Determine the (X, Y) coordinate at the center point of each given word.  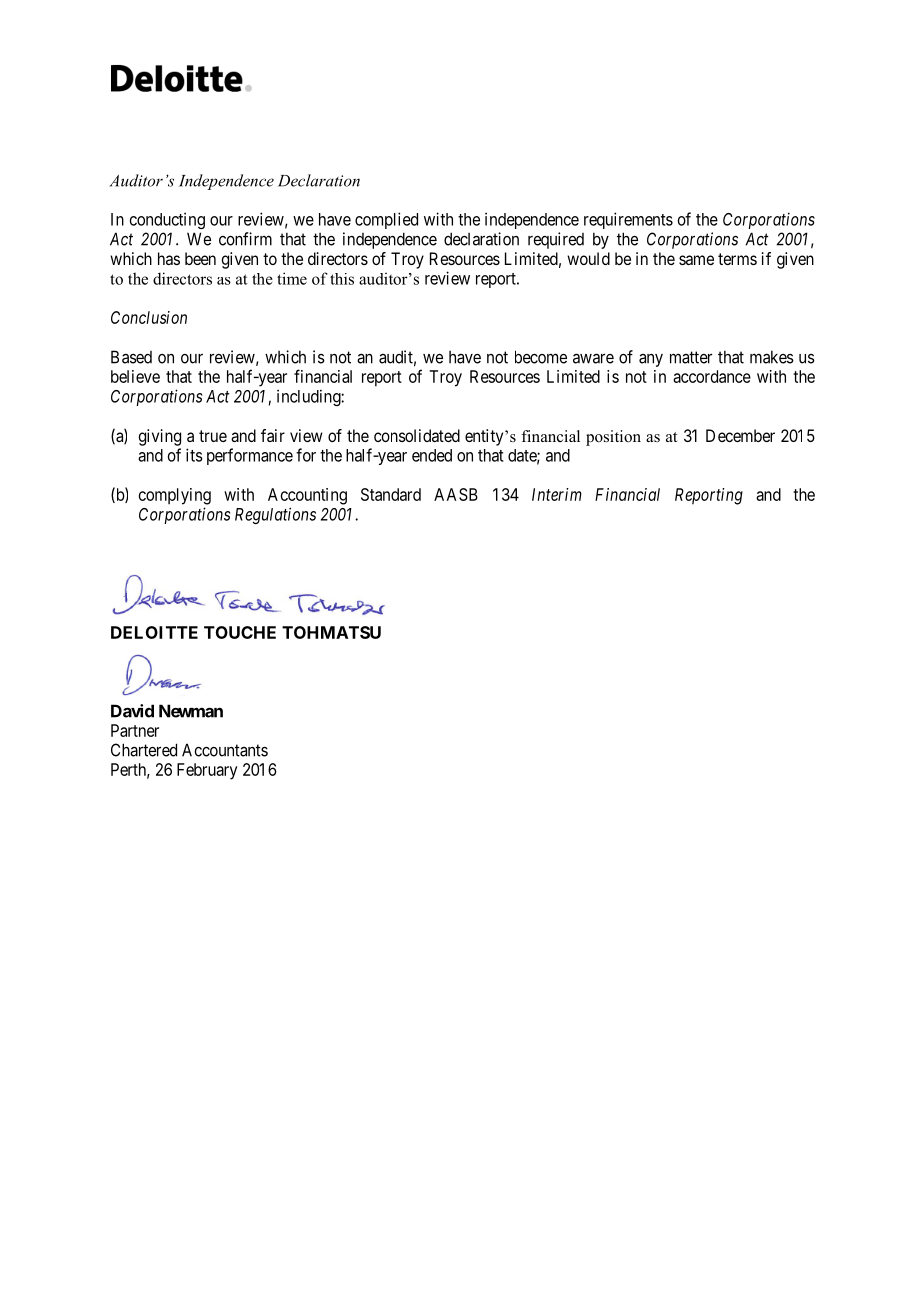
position (613, 438)
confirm (245, 239)
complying (175, 496)
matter (691, 357)
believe (135, 376)
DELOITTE (154, 632)
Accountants (225, 750)
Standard (391, 494)
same (696, 260)
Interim (557, 494)
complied (386, 220)
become (541, 357)
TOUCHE (240, 632)
